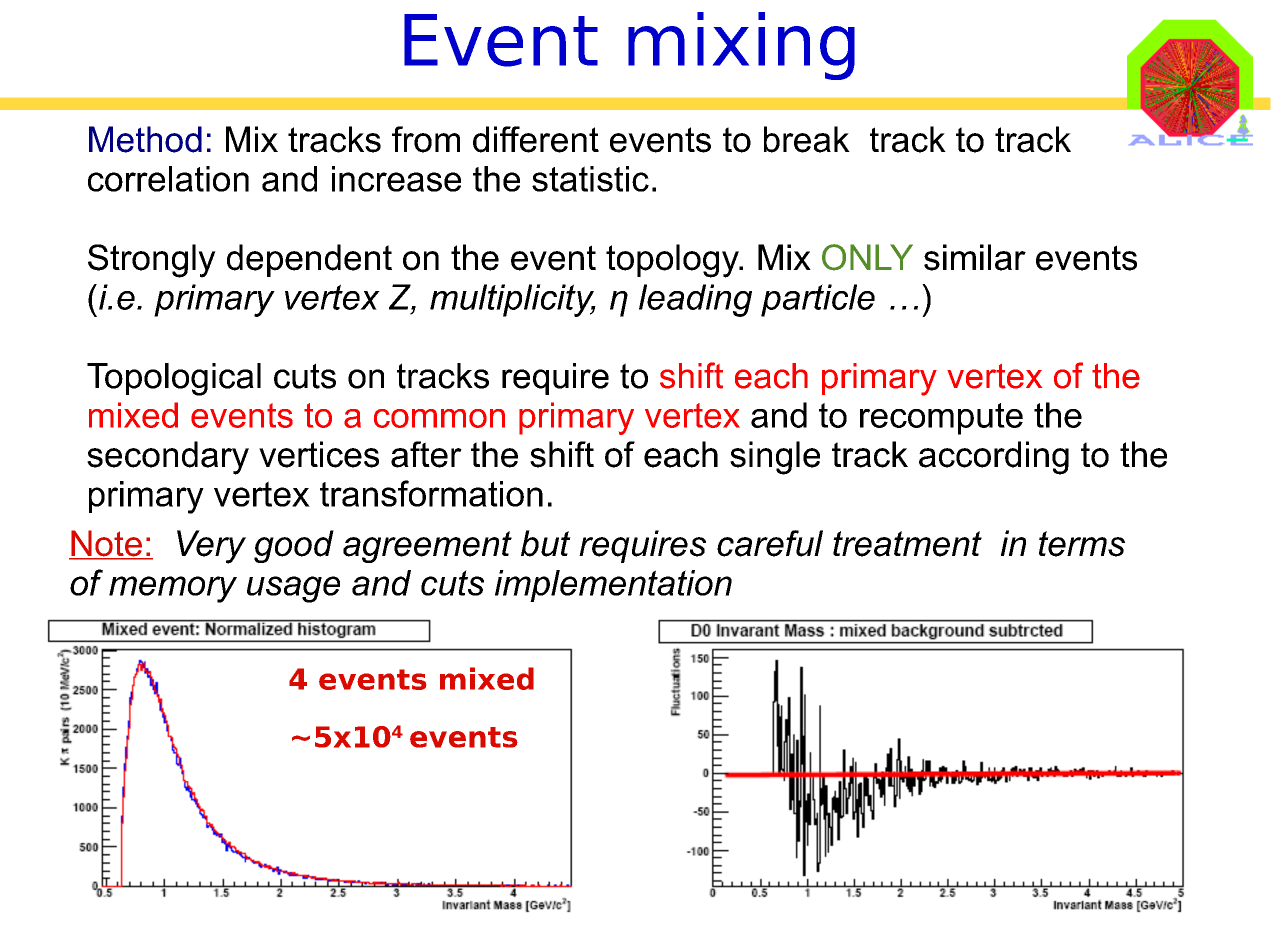 This page has width=1271, height=952. I want to click on memory, so click(173, 589).
